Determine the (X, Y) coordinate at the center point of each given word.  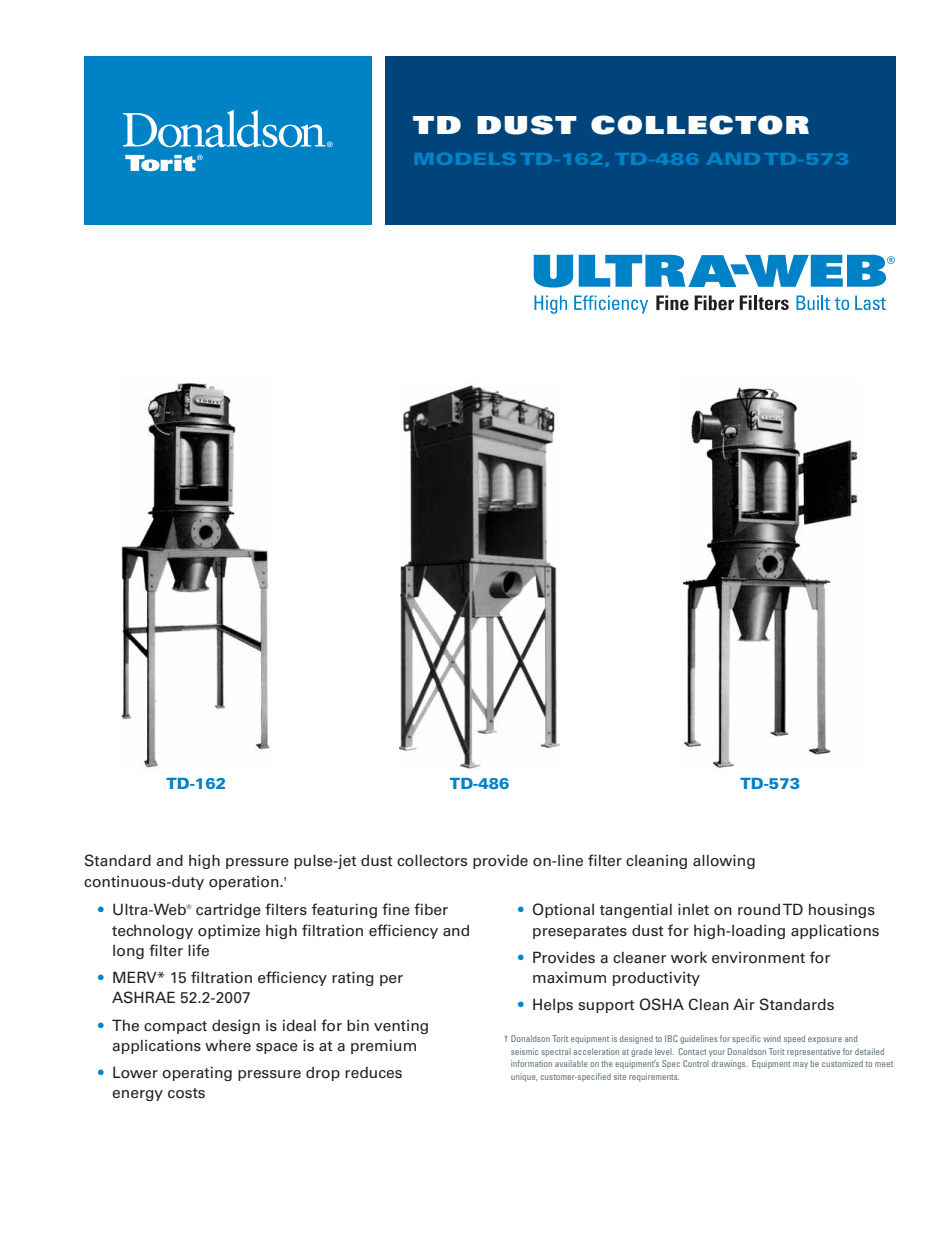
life (198, 950)
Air (744, 1004)
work (689, 957)
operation (245, 883)
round (759, 910)
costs (186, 1093)
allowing (724, 861)
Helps (553, 1005)
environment (758, 958)
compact (175, 1027)
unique (524, 1077)
